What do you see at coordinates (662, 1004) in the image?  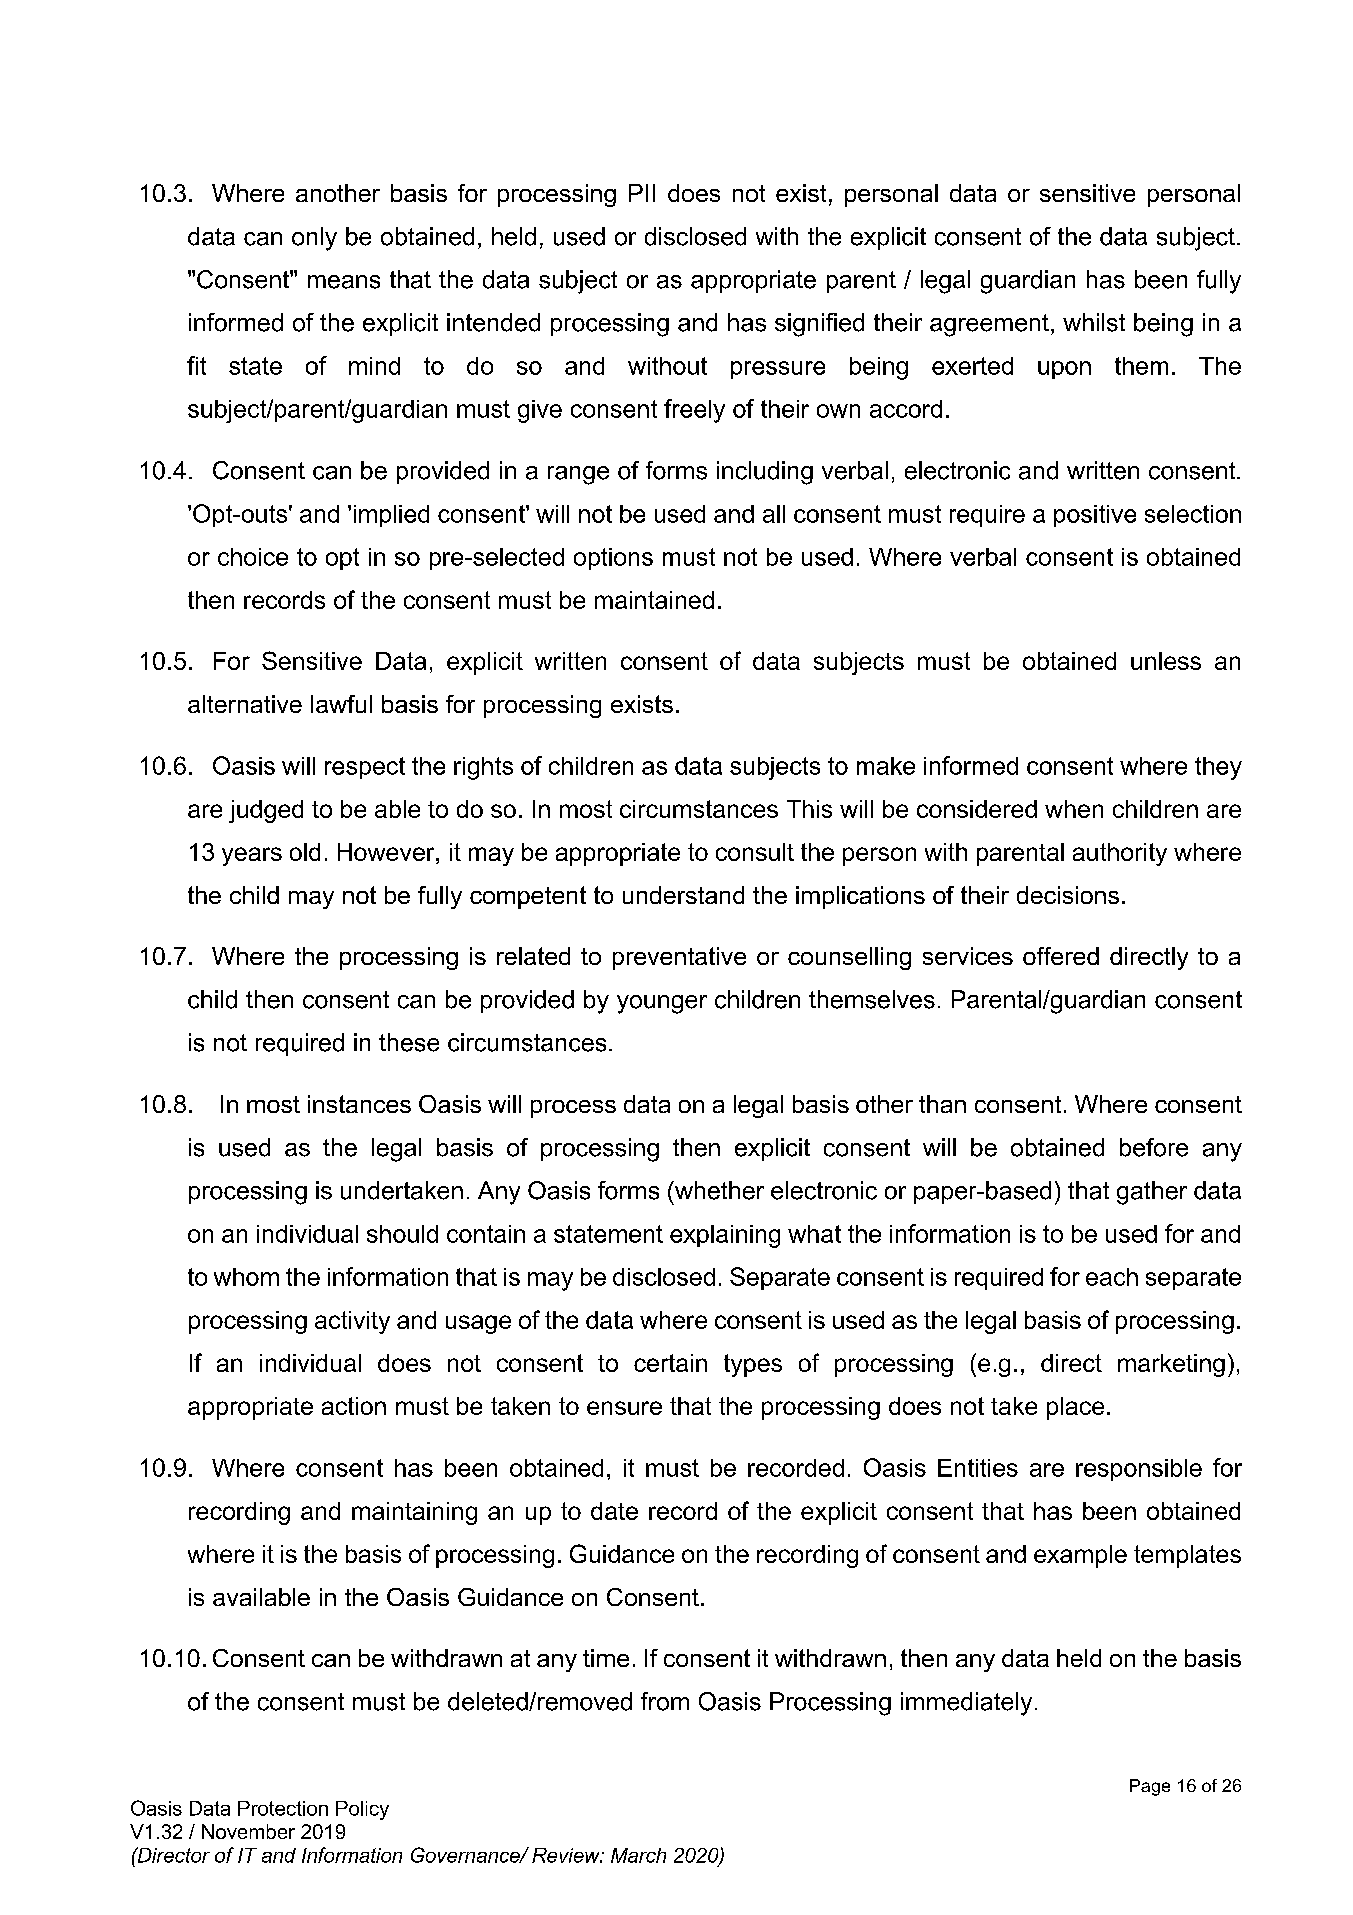 I see `younger` at bounding box center [662, 1004].
